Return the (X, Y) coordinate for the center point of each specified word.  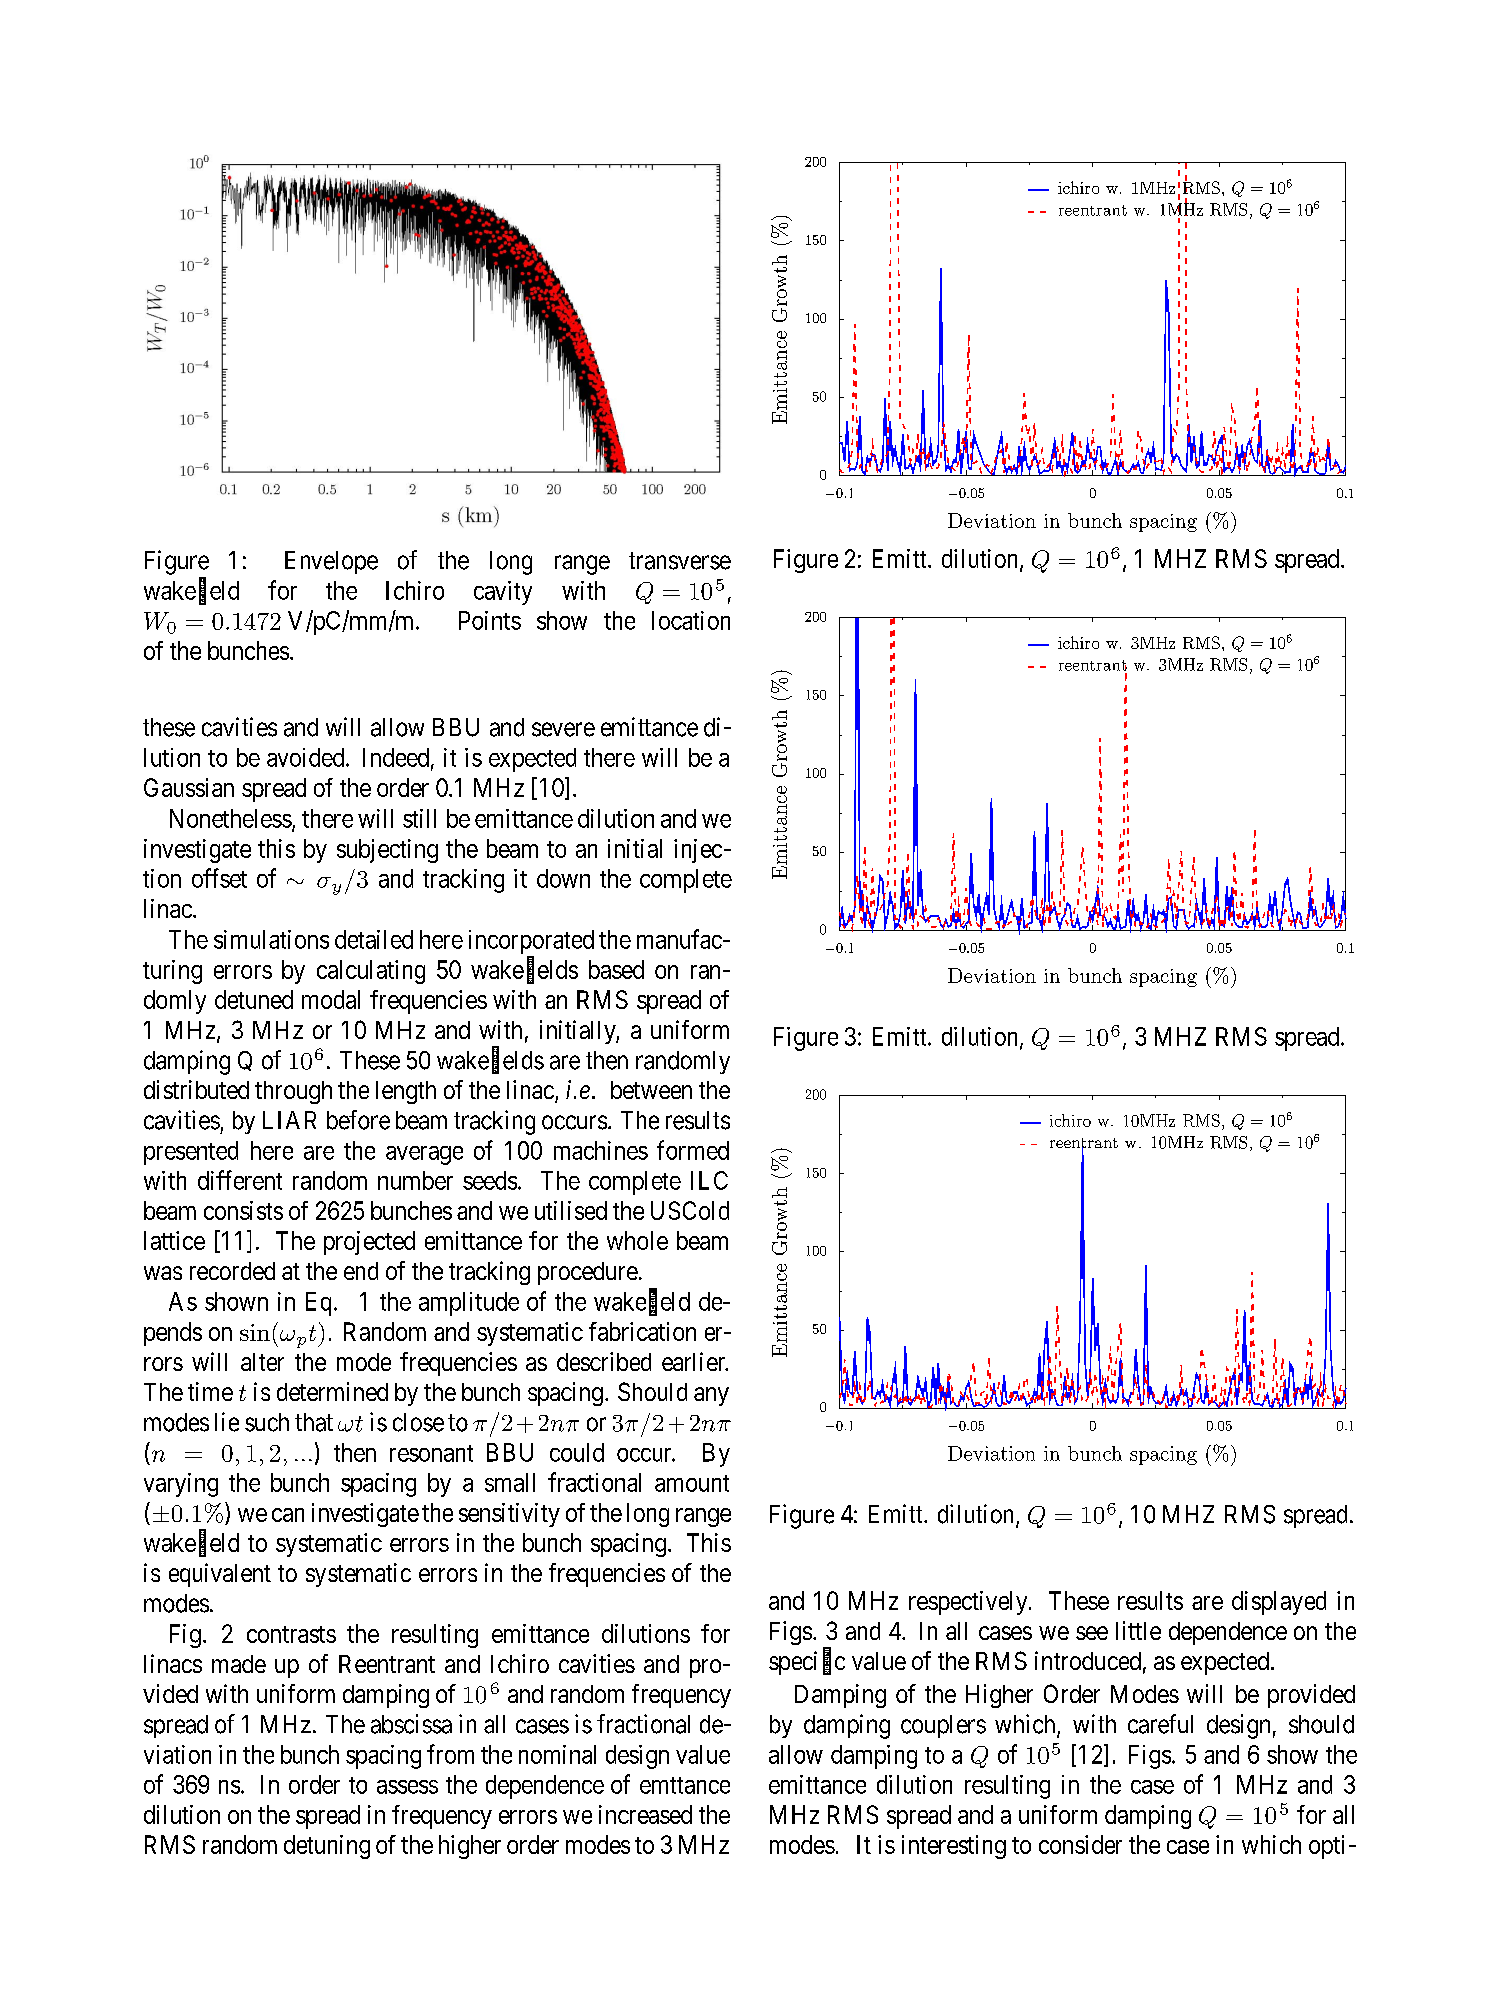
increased (645, 1814)
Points (490, 620)
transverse (680, 561)
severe (563, 729)
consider (1080, 1844)
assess (407, 1787)
